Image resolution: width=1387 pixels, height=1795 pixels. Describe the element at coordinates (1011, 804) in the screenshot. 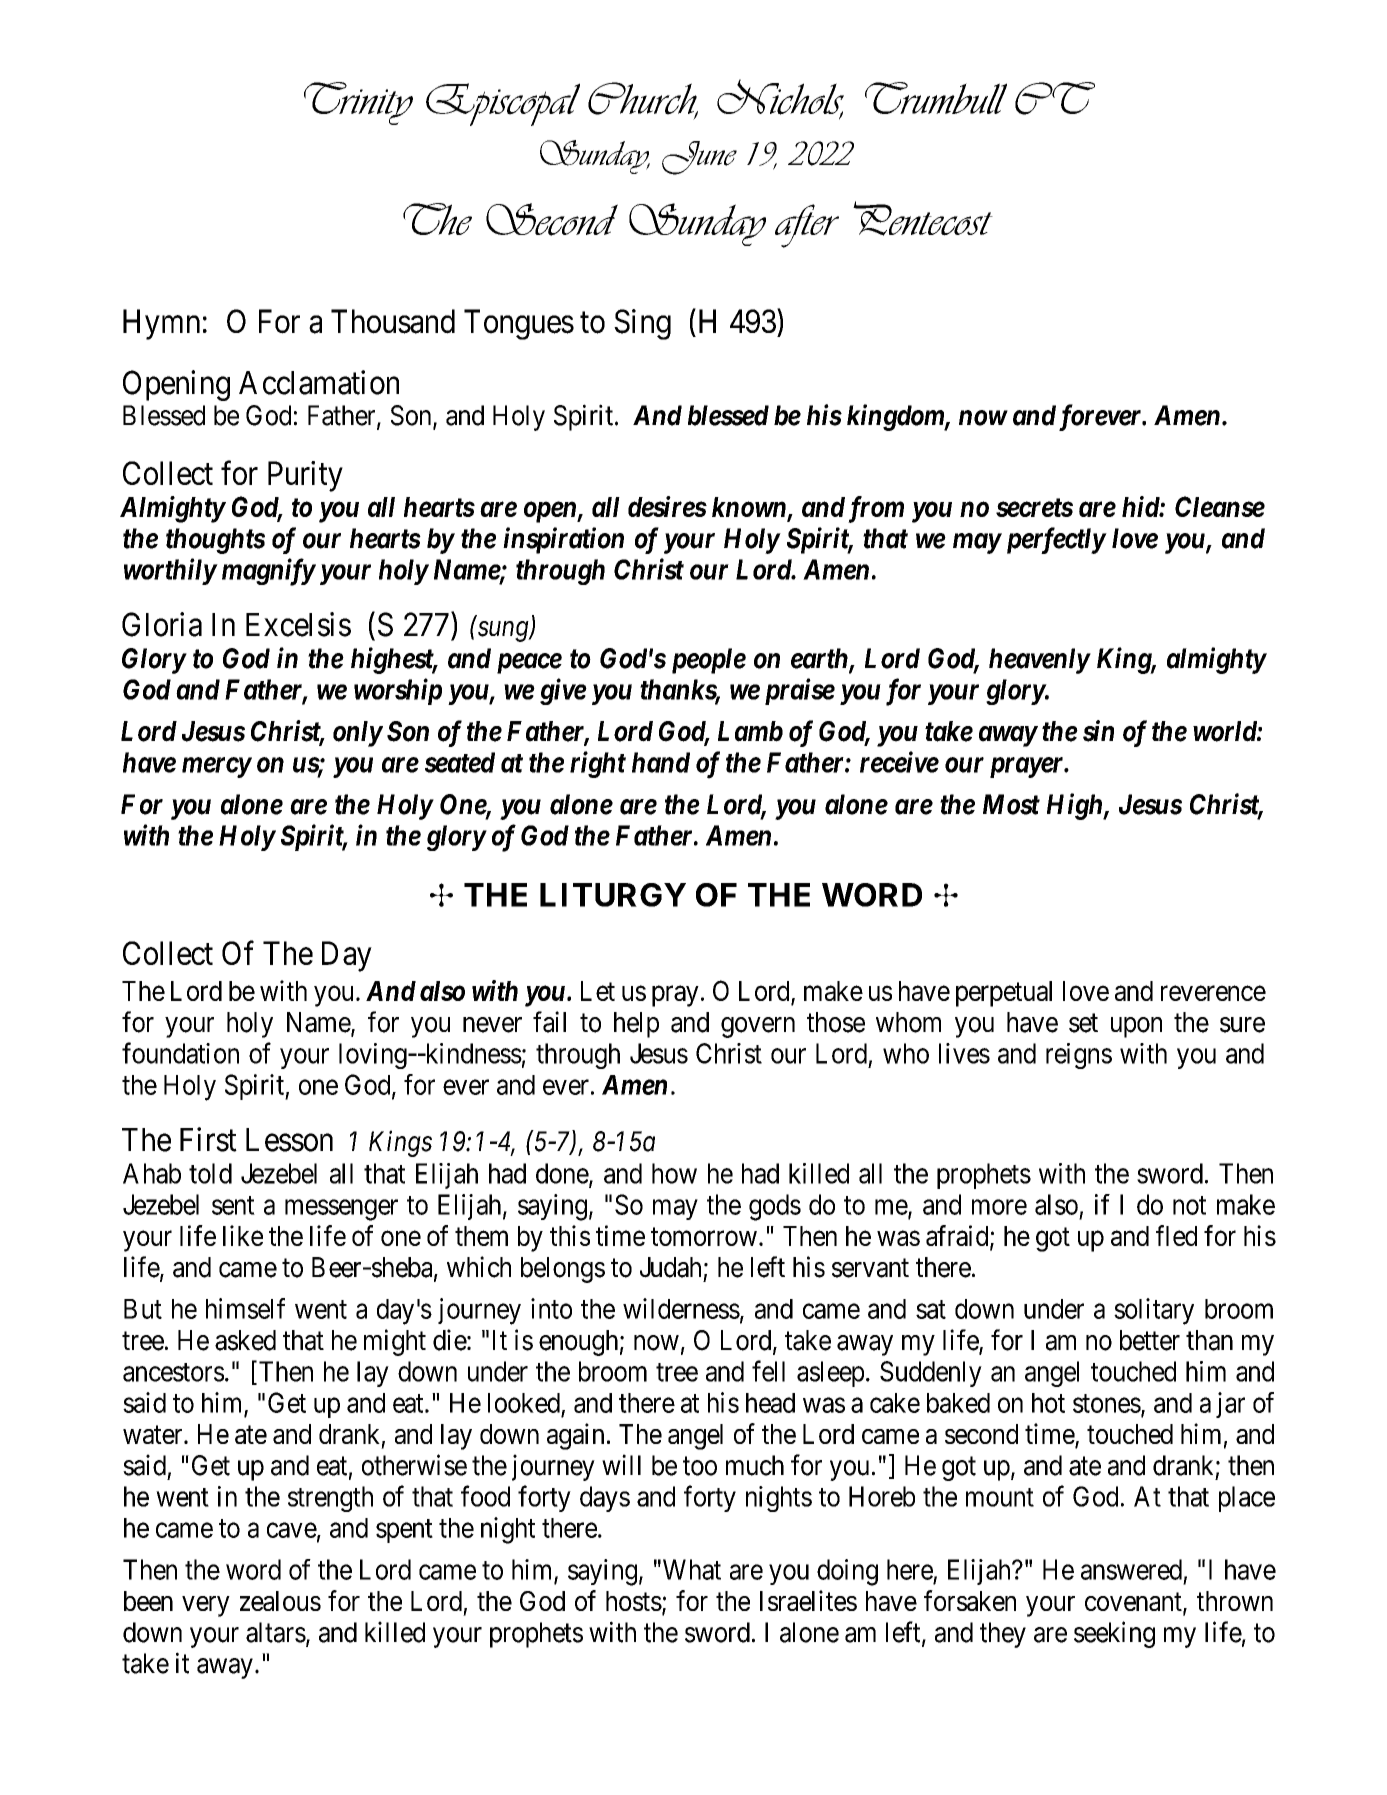

I see `Most` at that location.
